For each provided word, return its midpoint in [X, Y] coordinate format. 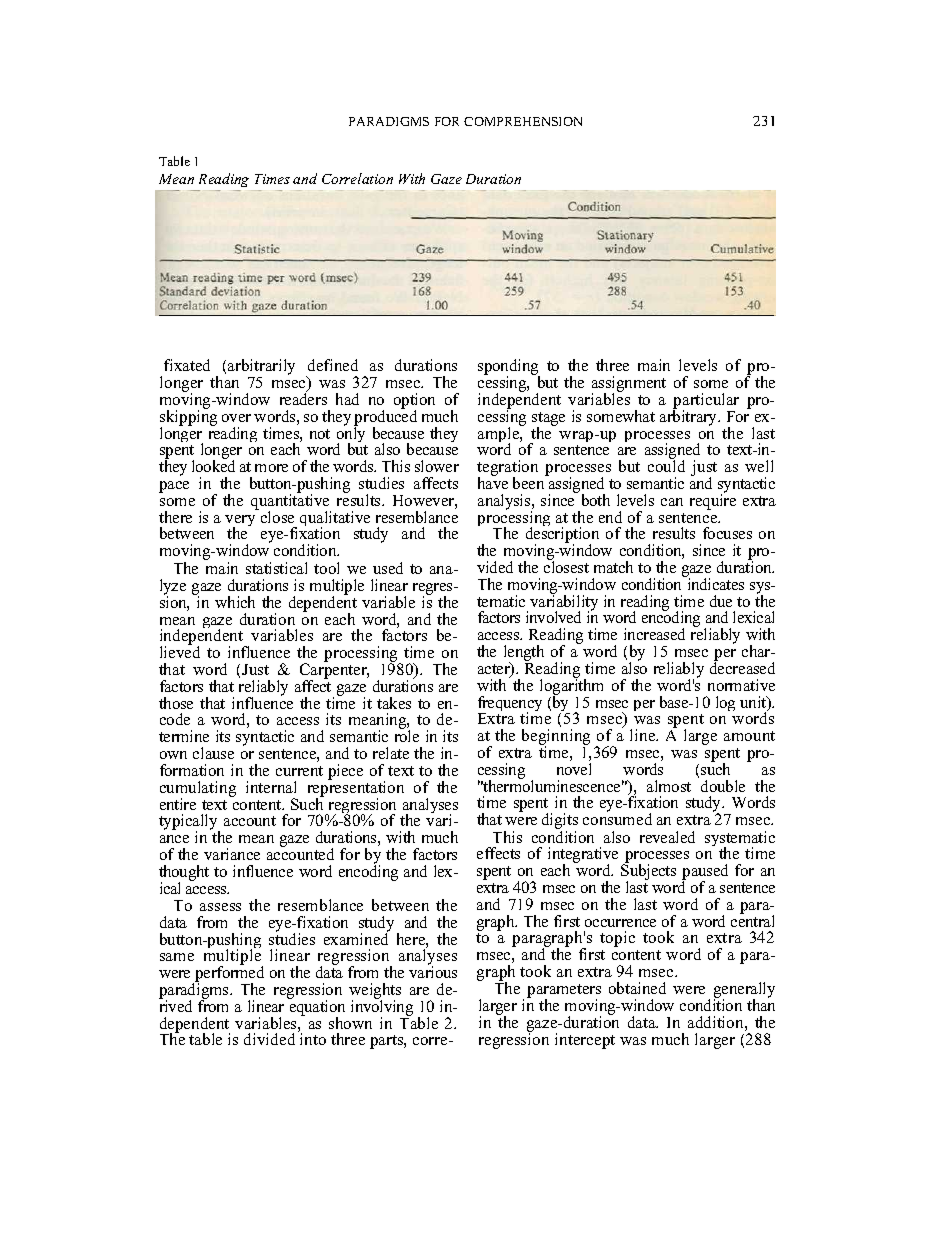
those [176, 703]
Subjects [648, 872]
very [240, 522]
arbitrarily [261, 368]
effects [498, 853]
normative [741, 685]
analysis [505, 503]
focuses [727, 533]
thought [184, 874]
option [414, 402]
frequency [510, 705]
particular [706, 402]
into [312, 1038]
